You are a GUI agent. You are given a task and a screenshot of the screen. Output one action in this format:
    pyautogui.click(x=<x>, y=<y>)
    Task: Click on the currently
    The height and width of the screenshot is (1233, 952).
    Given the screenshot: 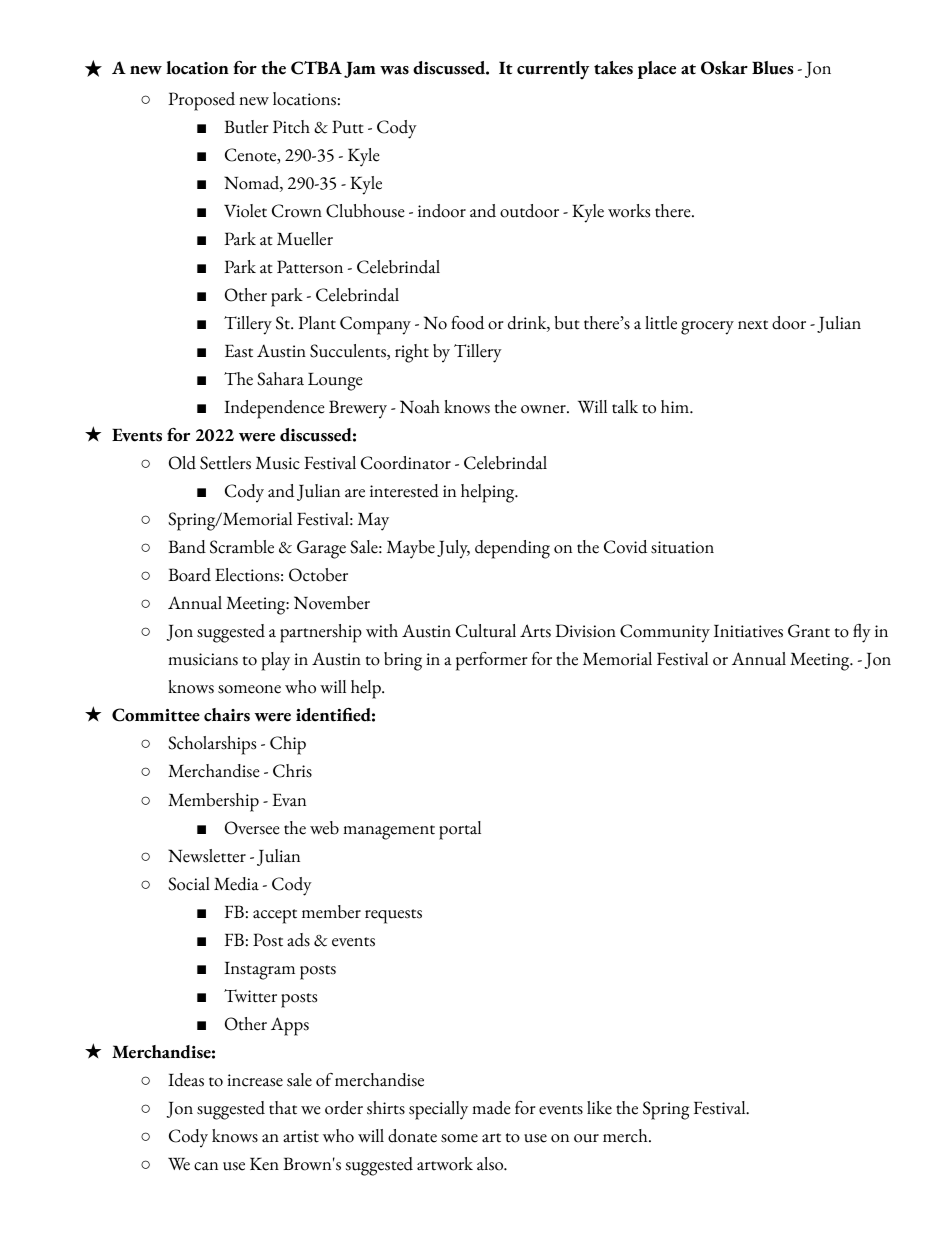 What is the action you would take?
    pyautogui.click(x=553, y=70)
